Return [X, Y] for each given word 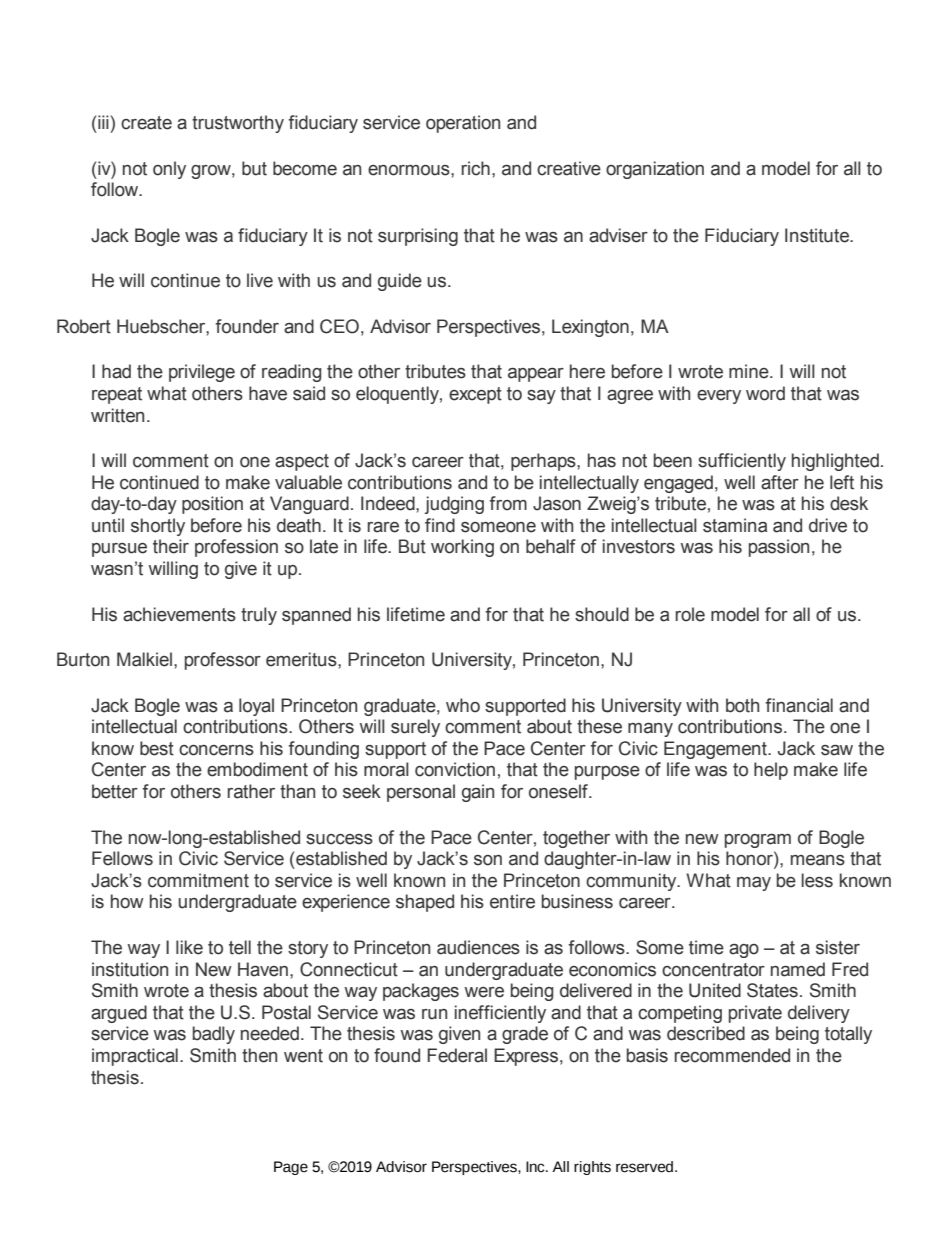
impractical [135, 1057]
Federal [457, 1055]
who [463, 705]
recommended [732, 1055]
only [169, 170]
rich [476, 168]
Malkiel [144, 659]
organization [655, 170]
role [690, 614]
